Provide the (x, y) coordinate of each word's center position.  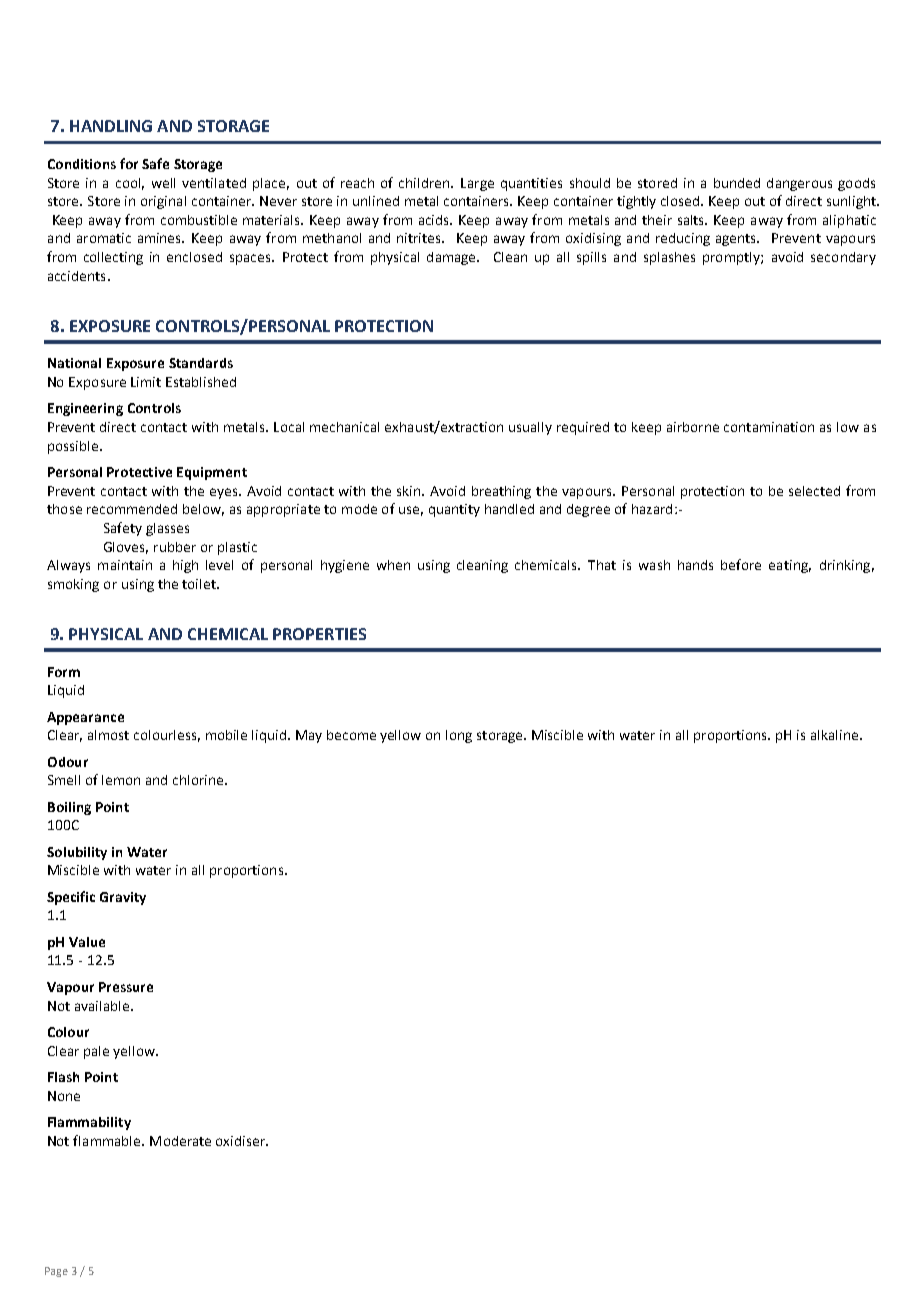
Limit (146, 382)
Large (477, 184)
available (103, 1006)
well (163, 183)
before (741, 564)
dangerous (799, 184)
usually (530, 428)
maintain (125, 565)
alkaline (836, 735)
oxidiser (242, 1141)
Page (56, 1272)
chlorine (199, 780)
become (351, 735)
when (393, 565)
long (459, 736)
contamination (769, 427)
